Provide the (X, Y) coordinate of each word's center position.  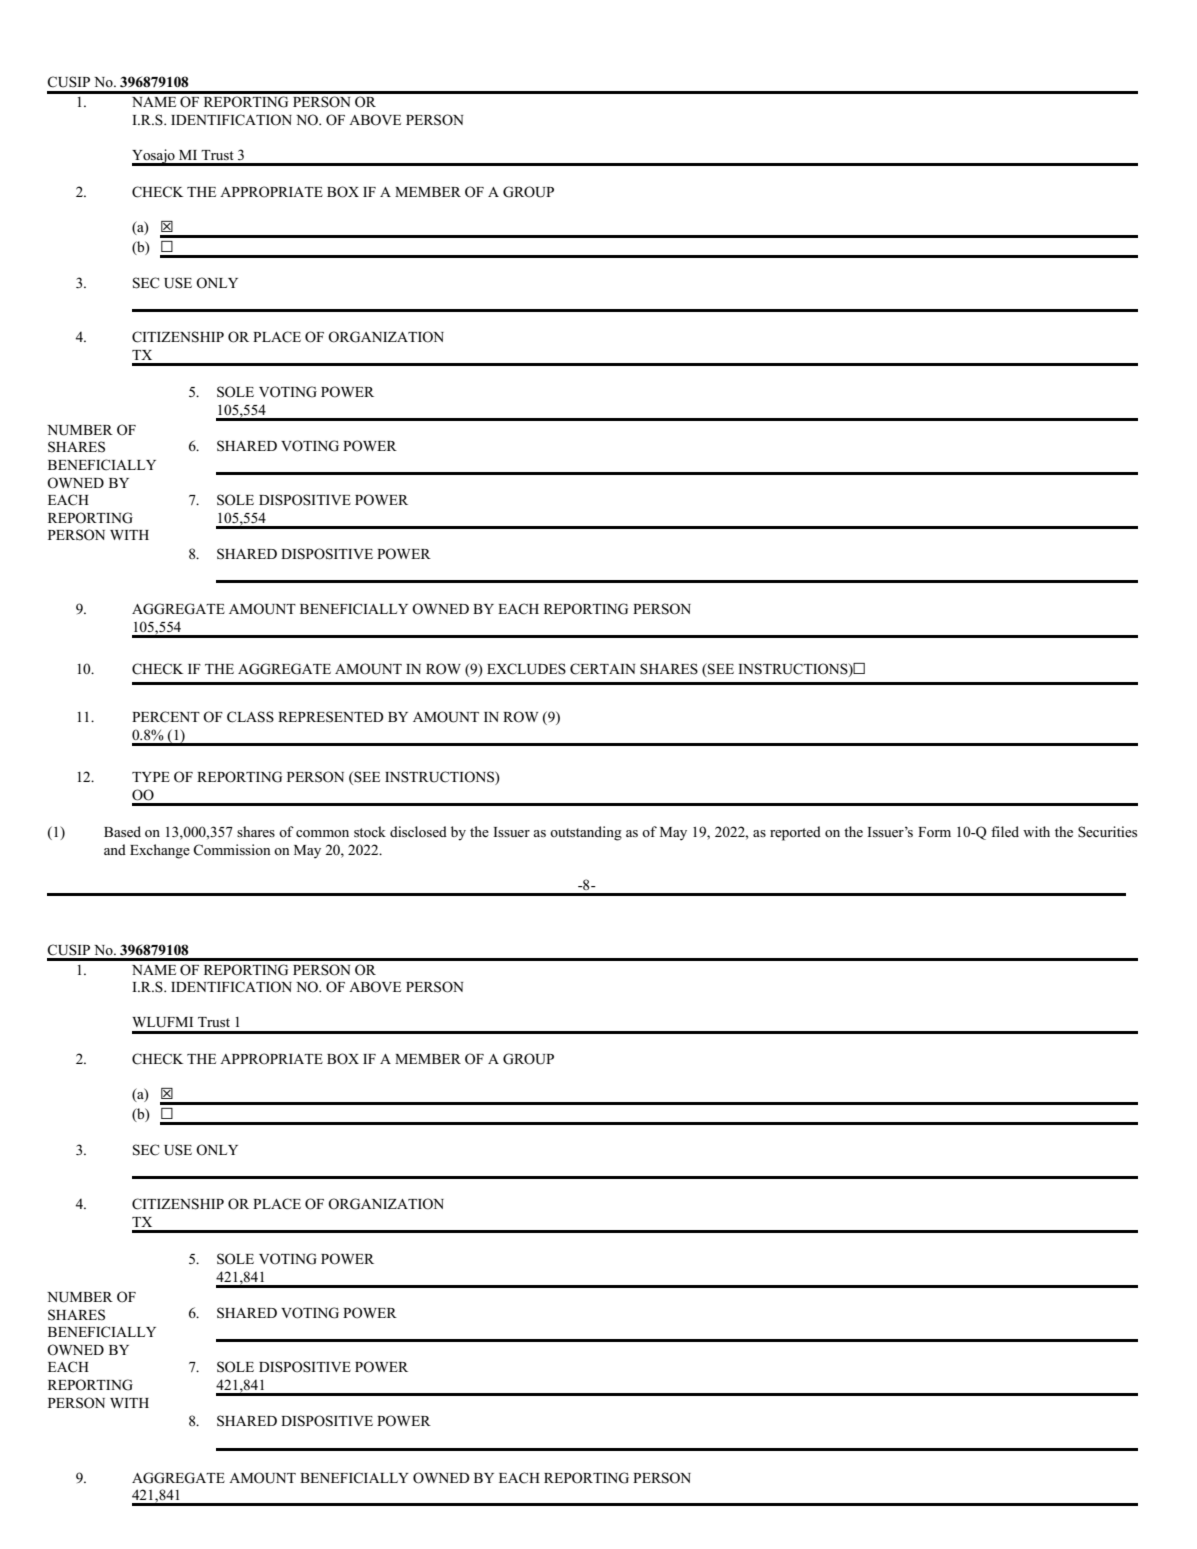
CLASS (250, 717)
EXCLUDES (526, 669)
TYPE (151, 777)
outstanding (586, 833)
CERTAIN (602, 669)
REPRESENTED (331, 717)
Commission (232, 850)
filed (1005, 831)
